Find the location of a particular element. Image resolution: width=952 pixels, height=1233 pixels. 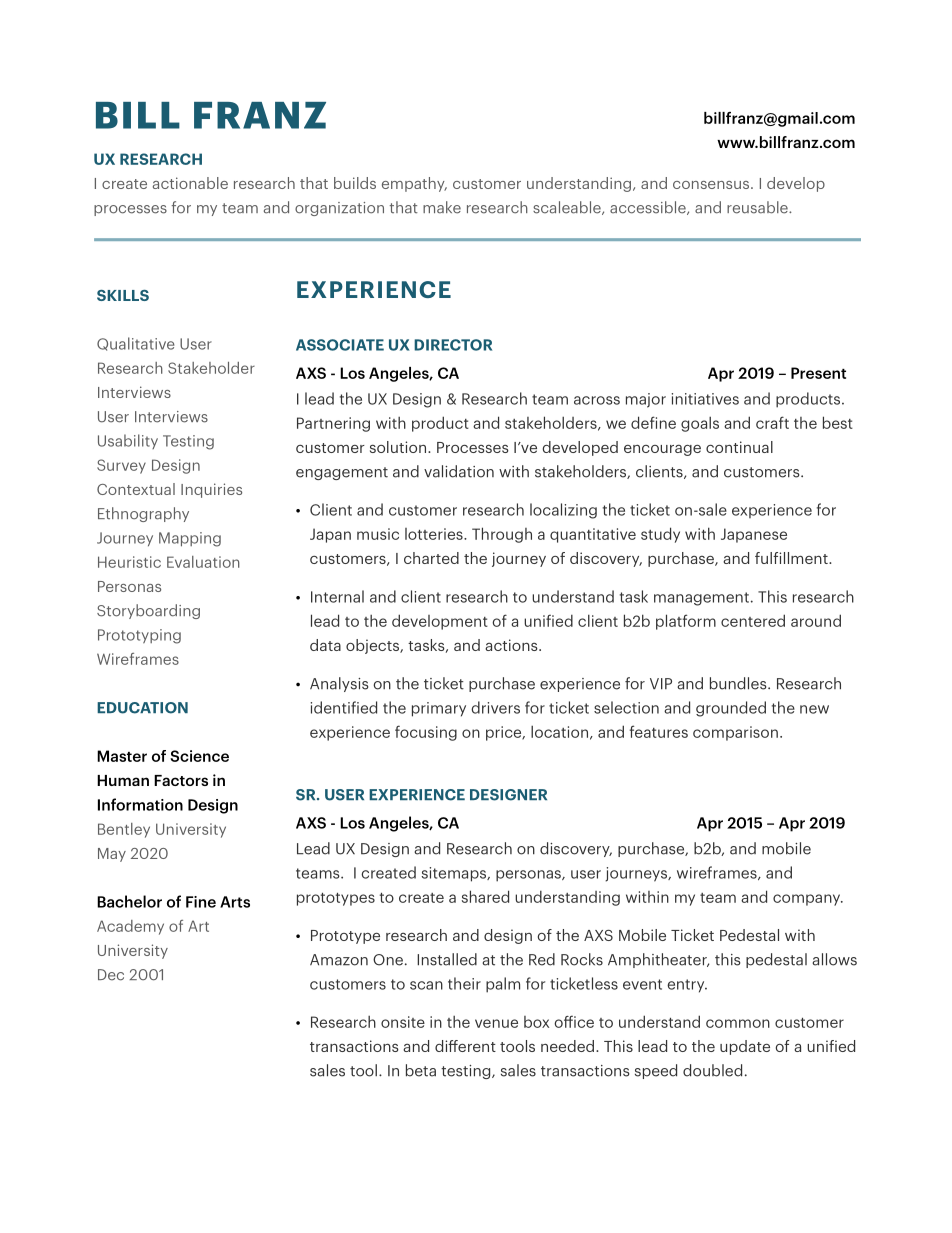

update is located at coordinates (745, 1047).
